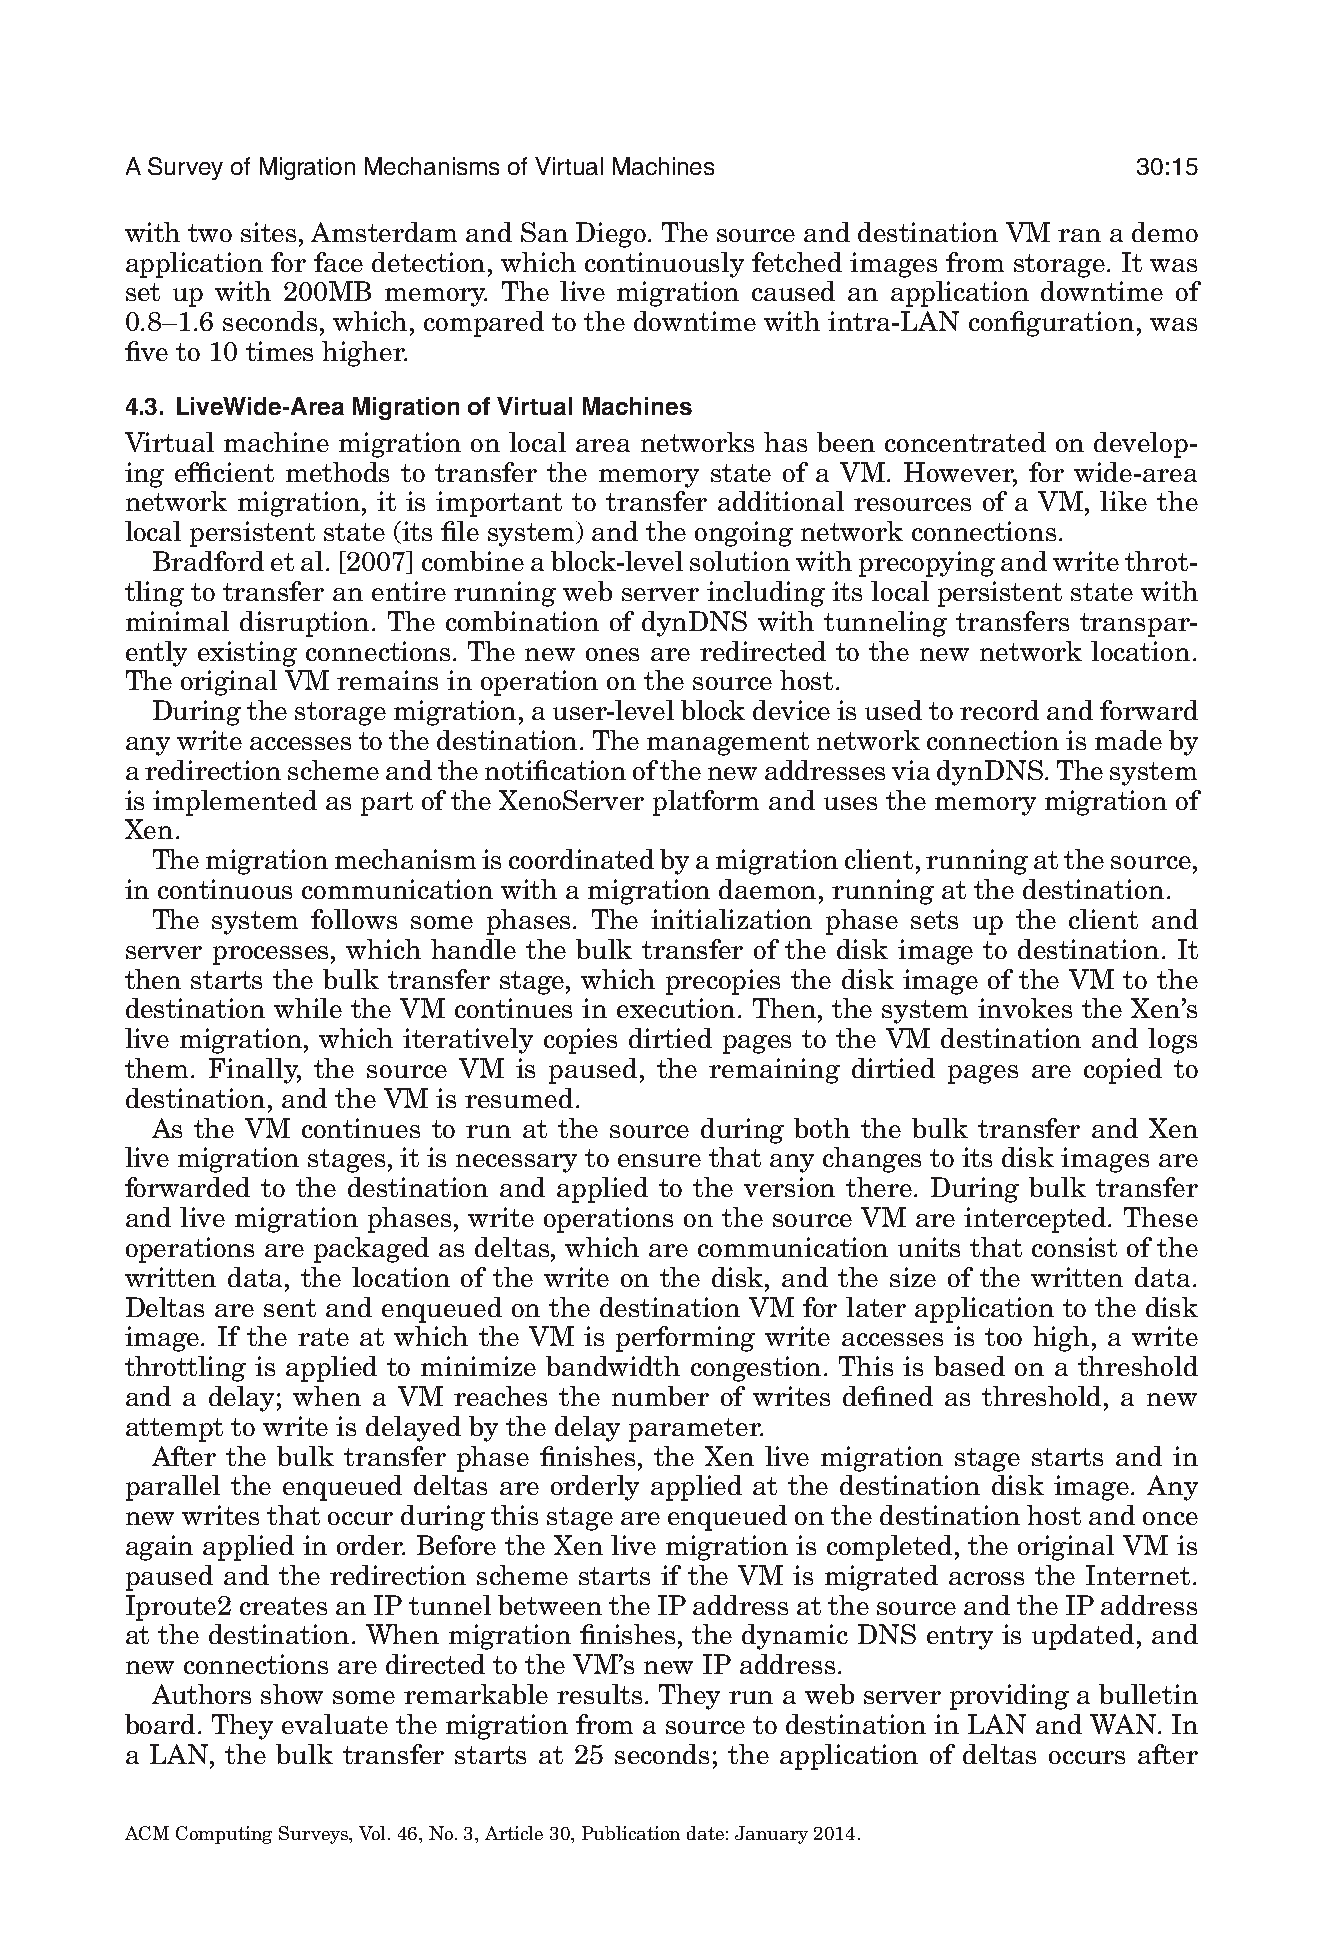  I want to click on execution, so click(676, 1008).
